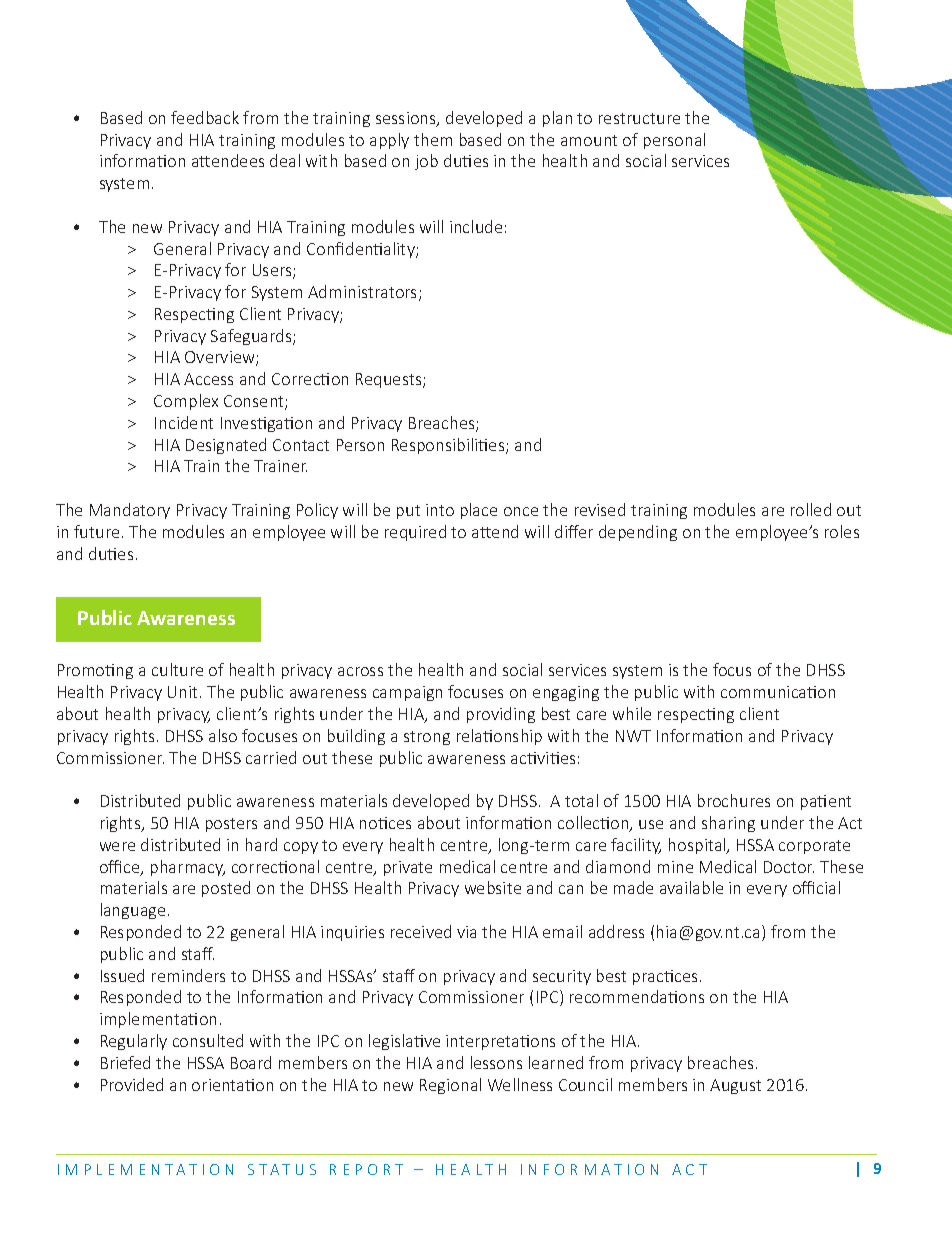 The width and height of the screenshot is (952, 1233). Describe the element at coordinates (433, 139) in the screenshot. I see `them` at that location.
